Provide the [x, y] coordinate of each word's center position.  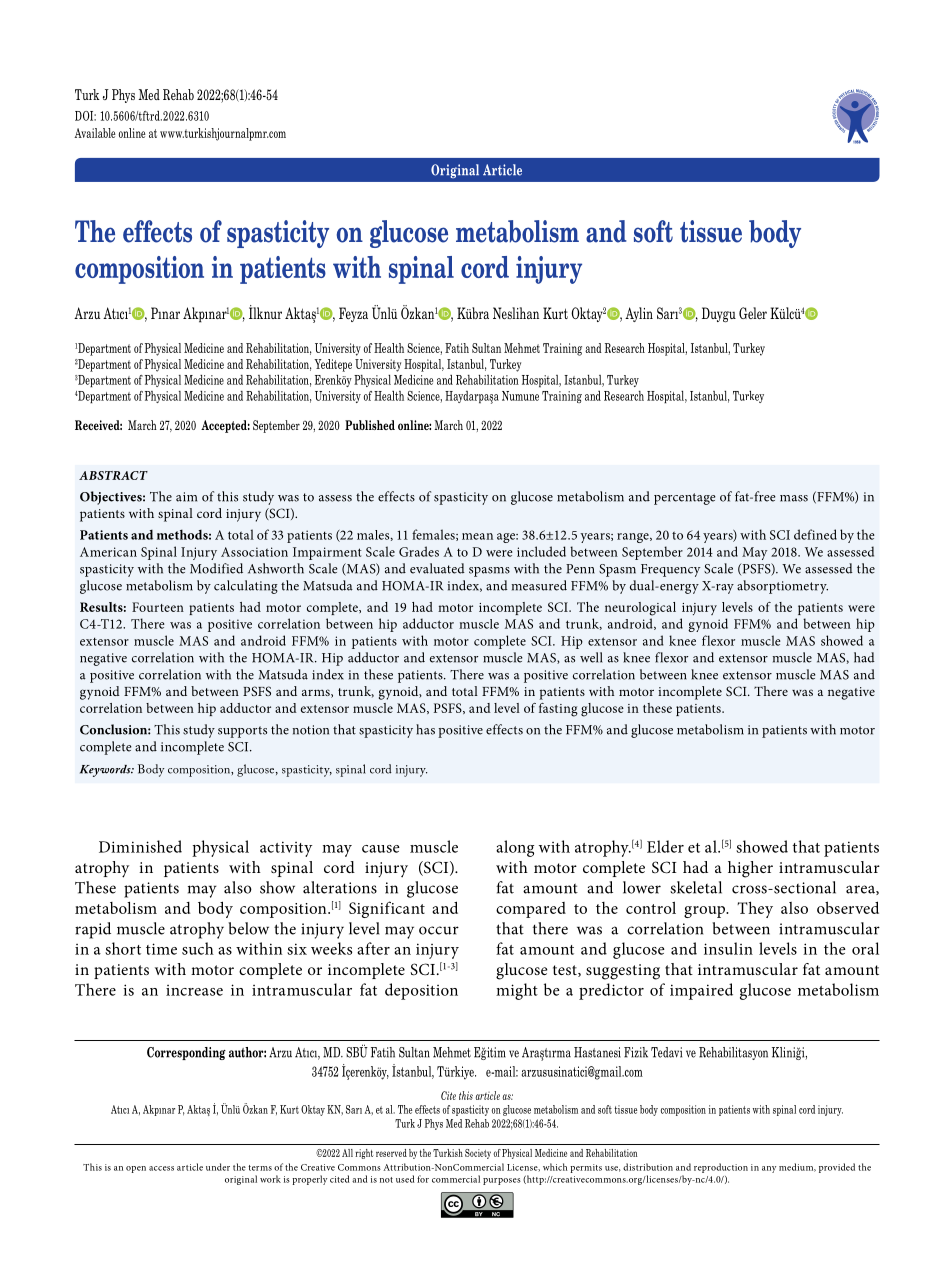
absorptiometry [782, 587]
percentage [685, 499]
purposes [502, 1181]
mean [477, 536]
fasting [558, 710]
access [161, 1168]
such [198, 948]
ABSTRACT [113, 475]
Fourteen [158, 607]
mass [794, 498]
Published [370, 425]
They [755, 909]
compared [531, 910]
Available [95, 133]
